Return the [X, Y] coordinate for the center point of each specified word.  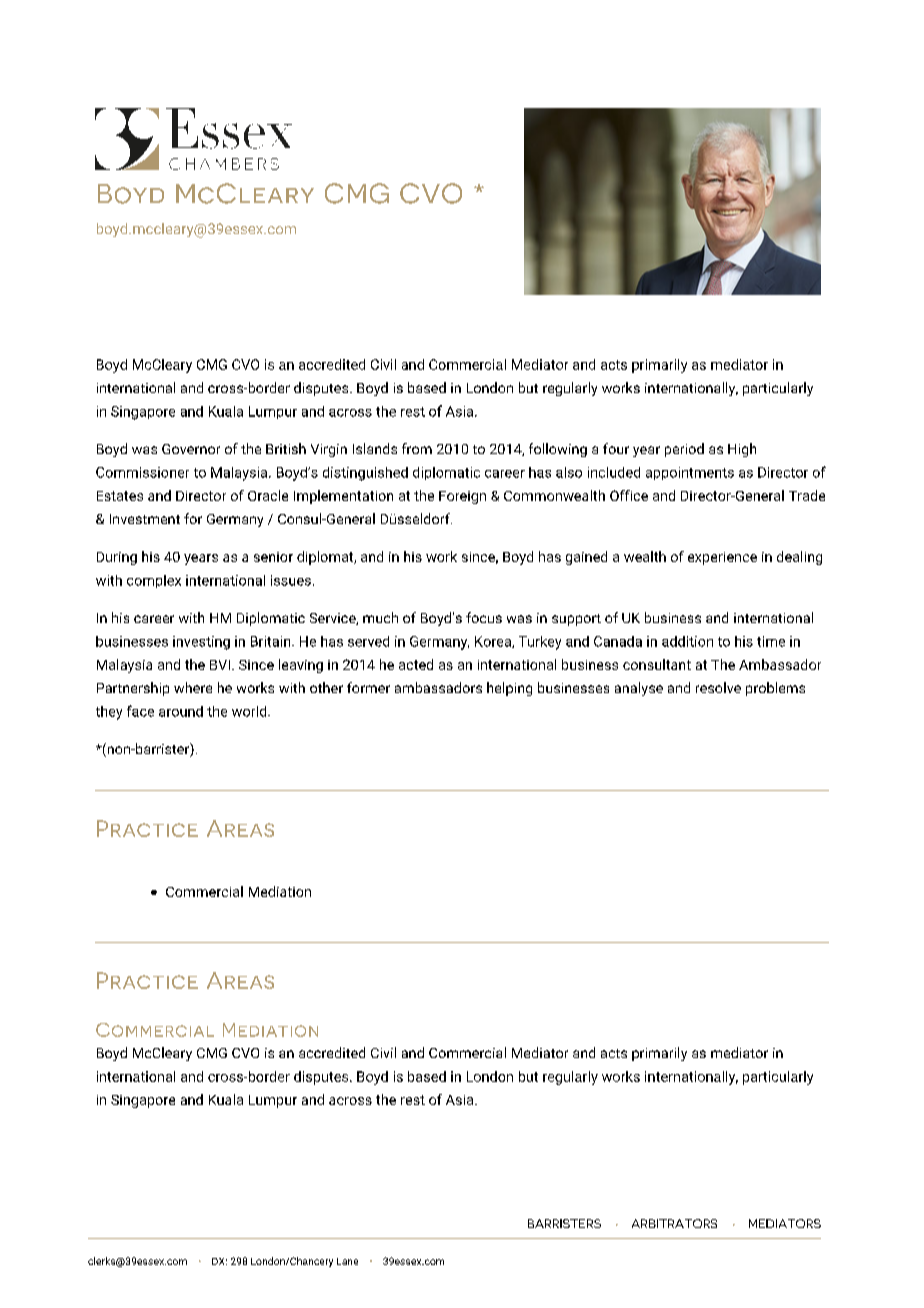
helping [509, 689]
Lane [347, 1261]
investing [201, 643]
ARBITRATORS [674, 1223]
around [181, 711]
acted [416, 664]
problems [775, 689]
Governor [191, 449]
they [109, 713]
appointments [690, 473]
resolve [718, 687]
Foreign [462, 497]
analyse [639, 689]
